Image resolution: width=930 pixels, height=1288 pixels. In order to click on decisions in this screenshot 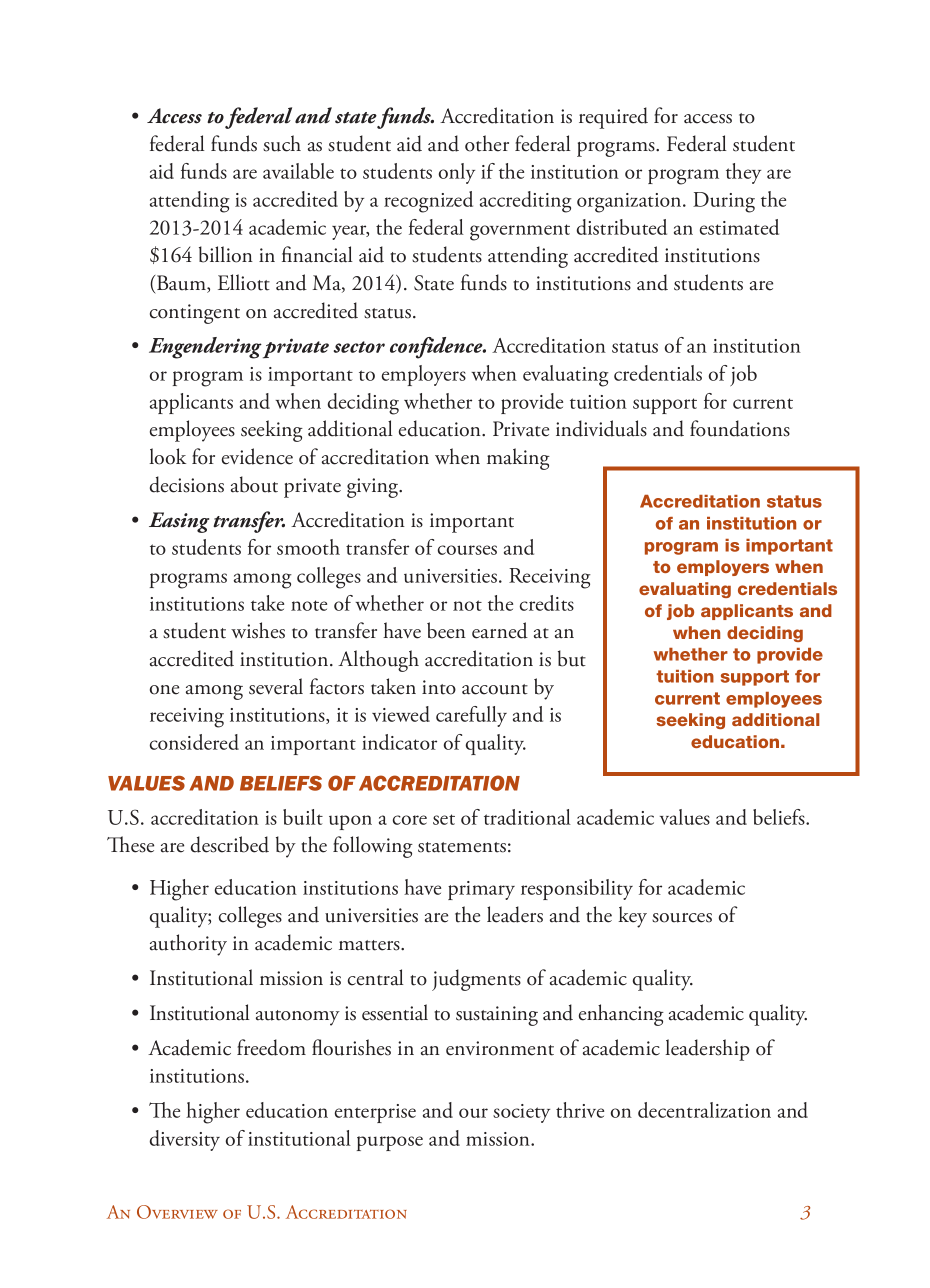, I will do `click(187, 484)`.
